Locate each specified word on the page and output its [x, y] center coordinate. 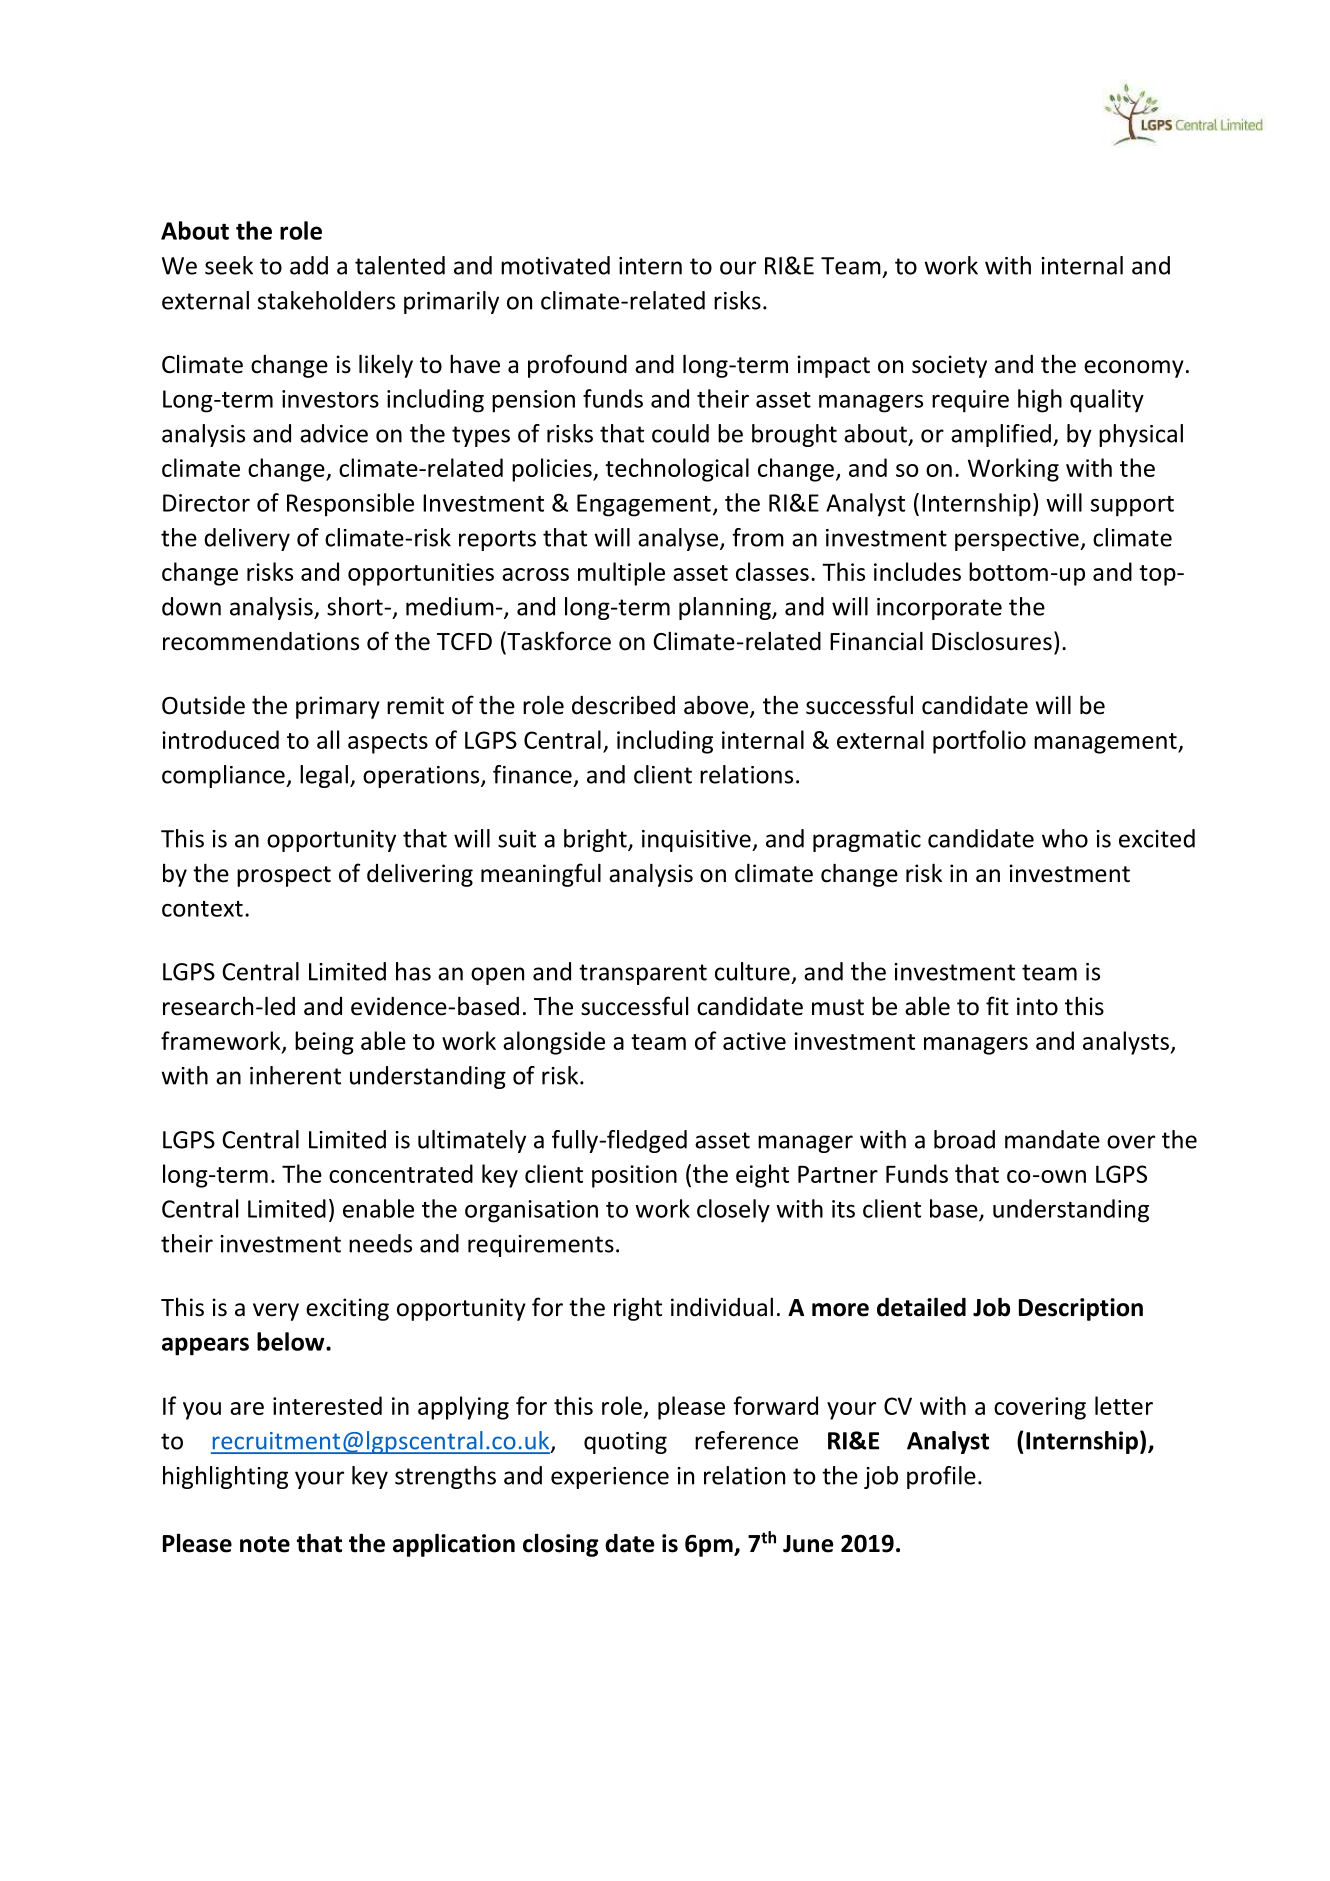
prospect [284, 876]
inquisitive [697, 841]
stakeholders [326, 300]
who [1065, 838]
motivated [555, 265]
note [265, 1544]
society [949, 366]
